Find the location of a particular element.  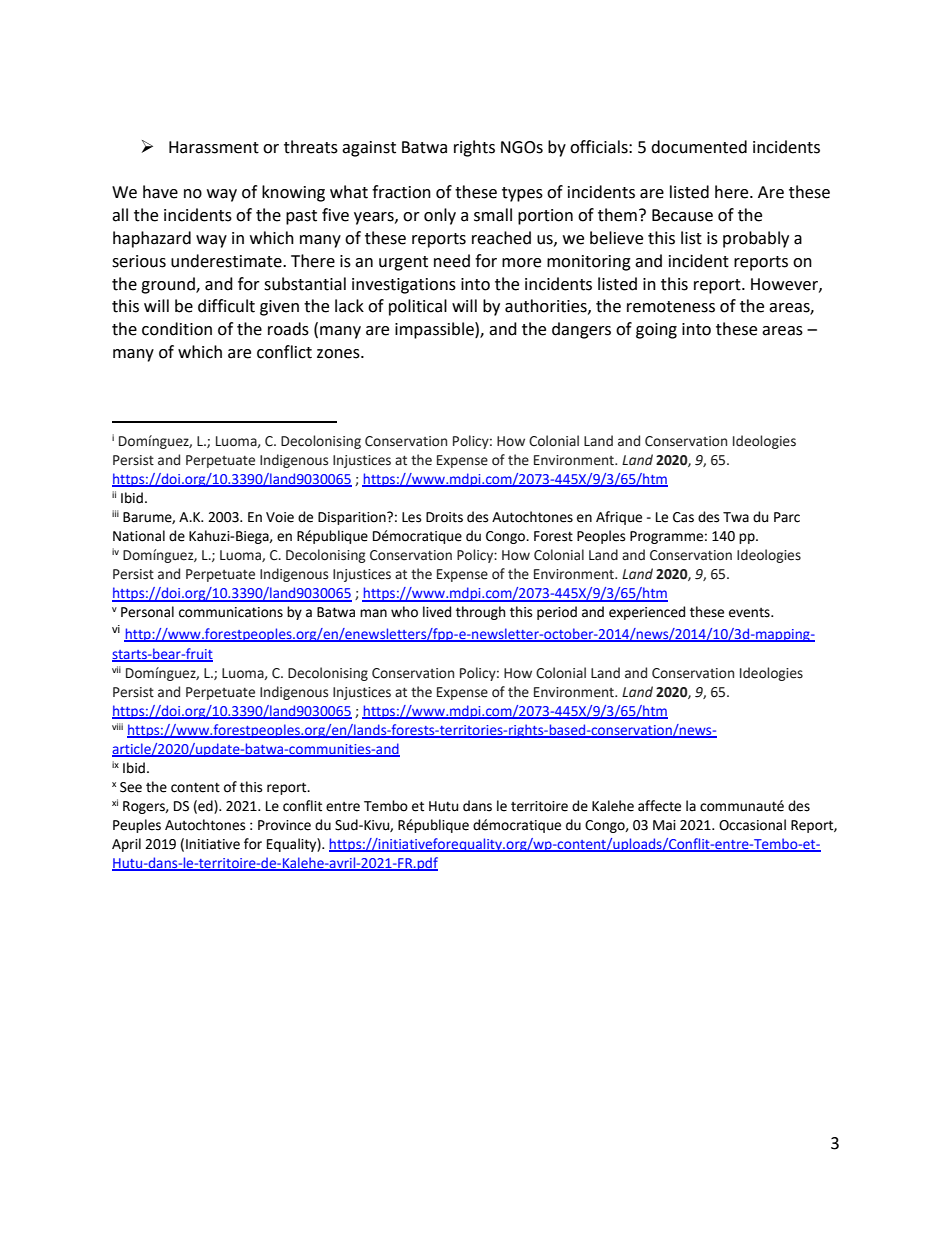

Parc is located at coordinates (787, 517).
